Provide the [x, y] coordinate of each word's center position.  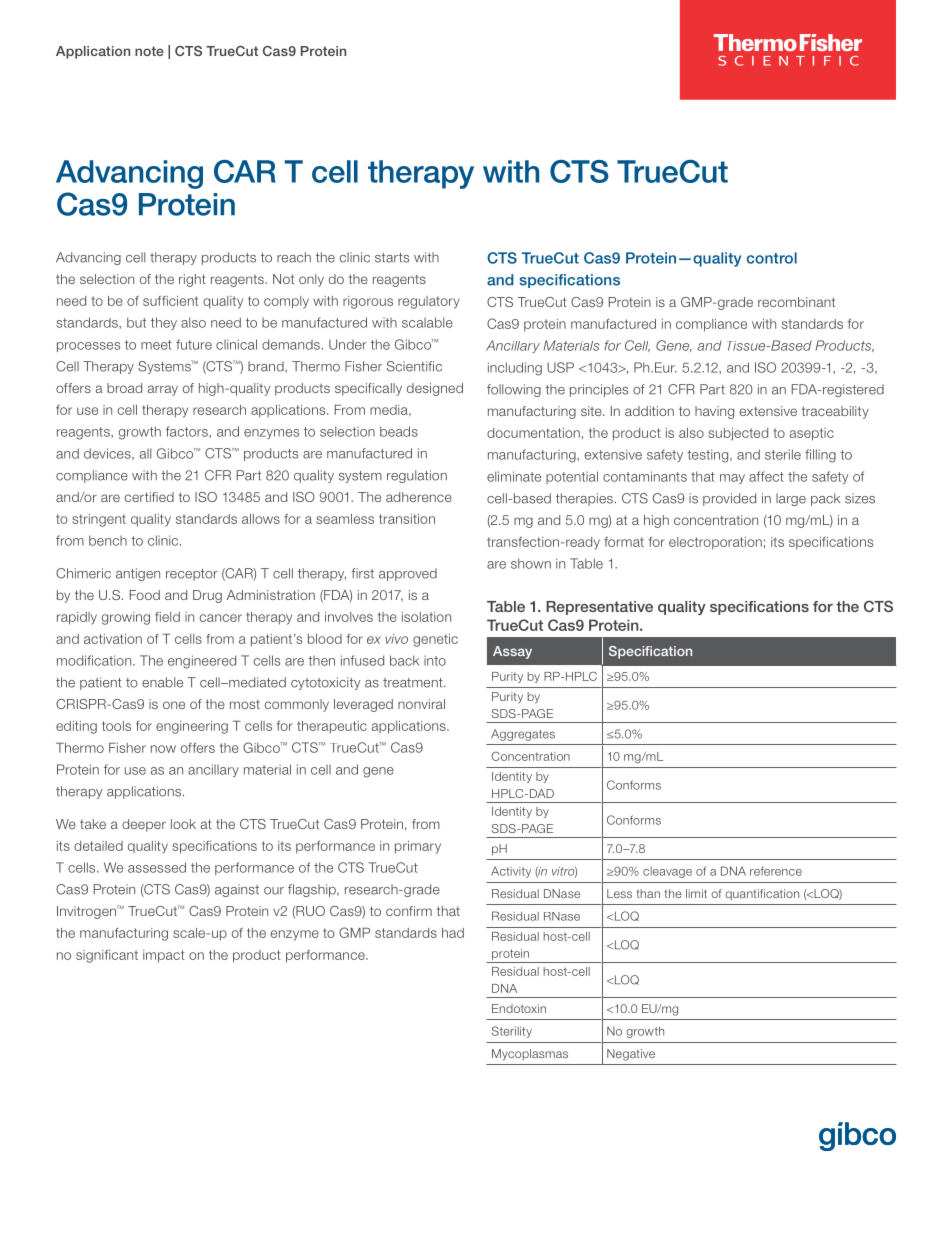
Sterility [512, 1032]
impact [164, 956]
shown [531, 563]
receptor [192, 575]
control [772, 258]
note [149, 51]
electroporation [715, 543]
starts [392, 258]
